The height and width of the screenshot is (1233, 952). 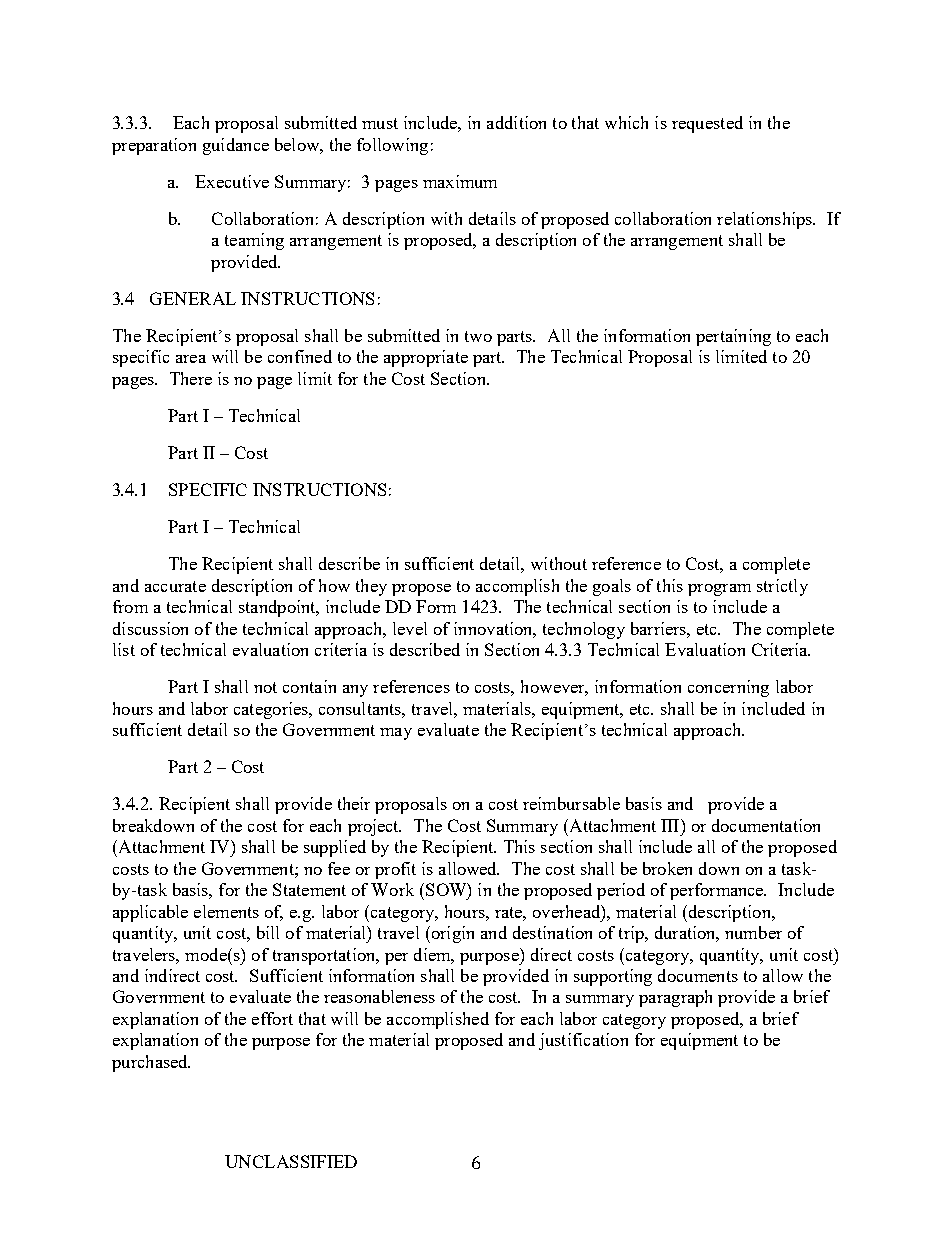 What do you see at coordinates (226, 911) in the screenshot?
I see `elements` at bounding box center [226, 911].
